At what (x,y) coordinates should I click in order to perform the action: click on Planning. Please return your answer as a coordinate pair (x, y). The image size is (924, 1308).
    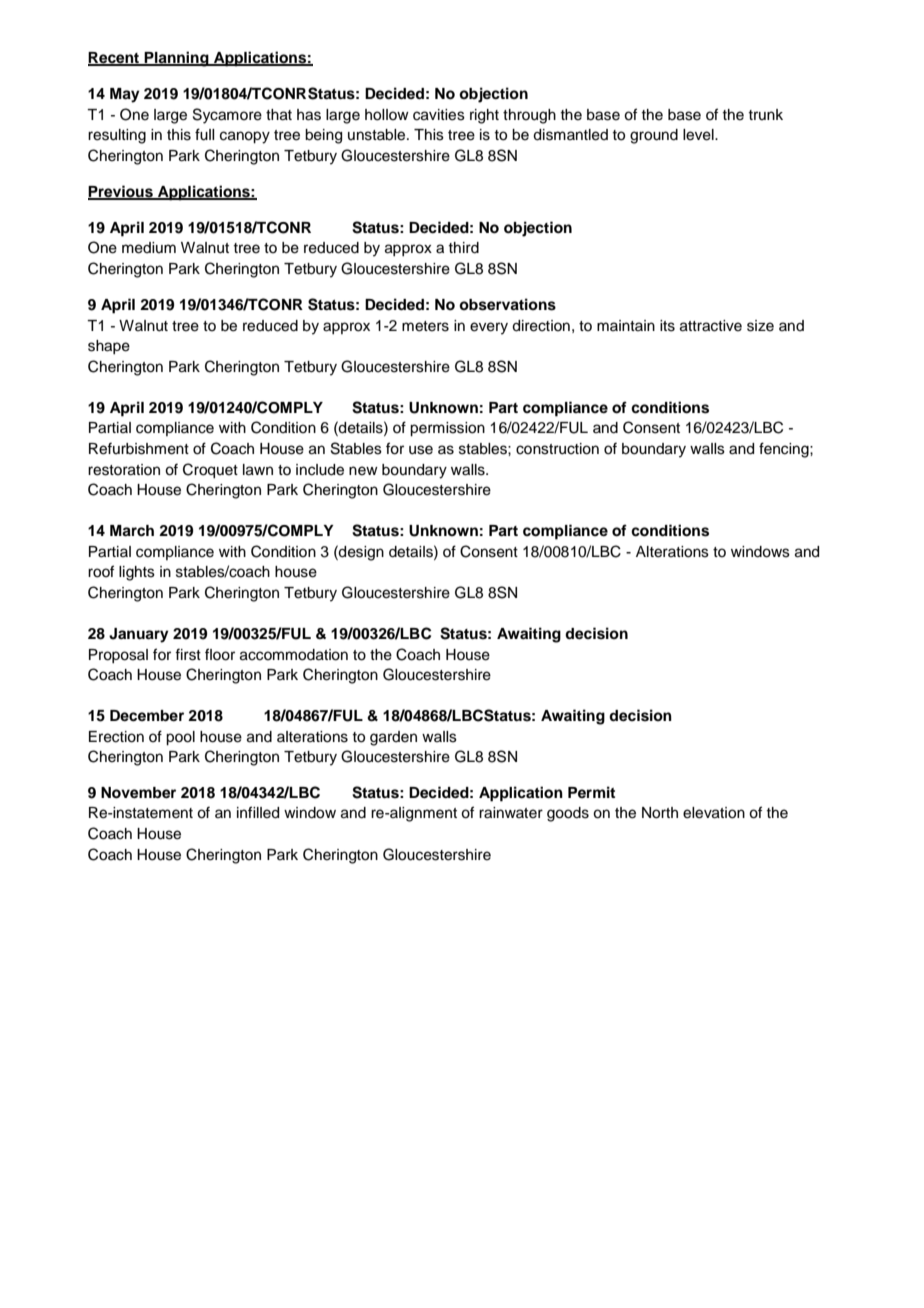
    Looking at the image, I should click on (177, 59).
